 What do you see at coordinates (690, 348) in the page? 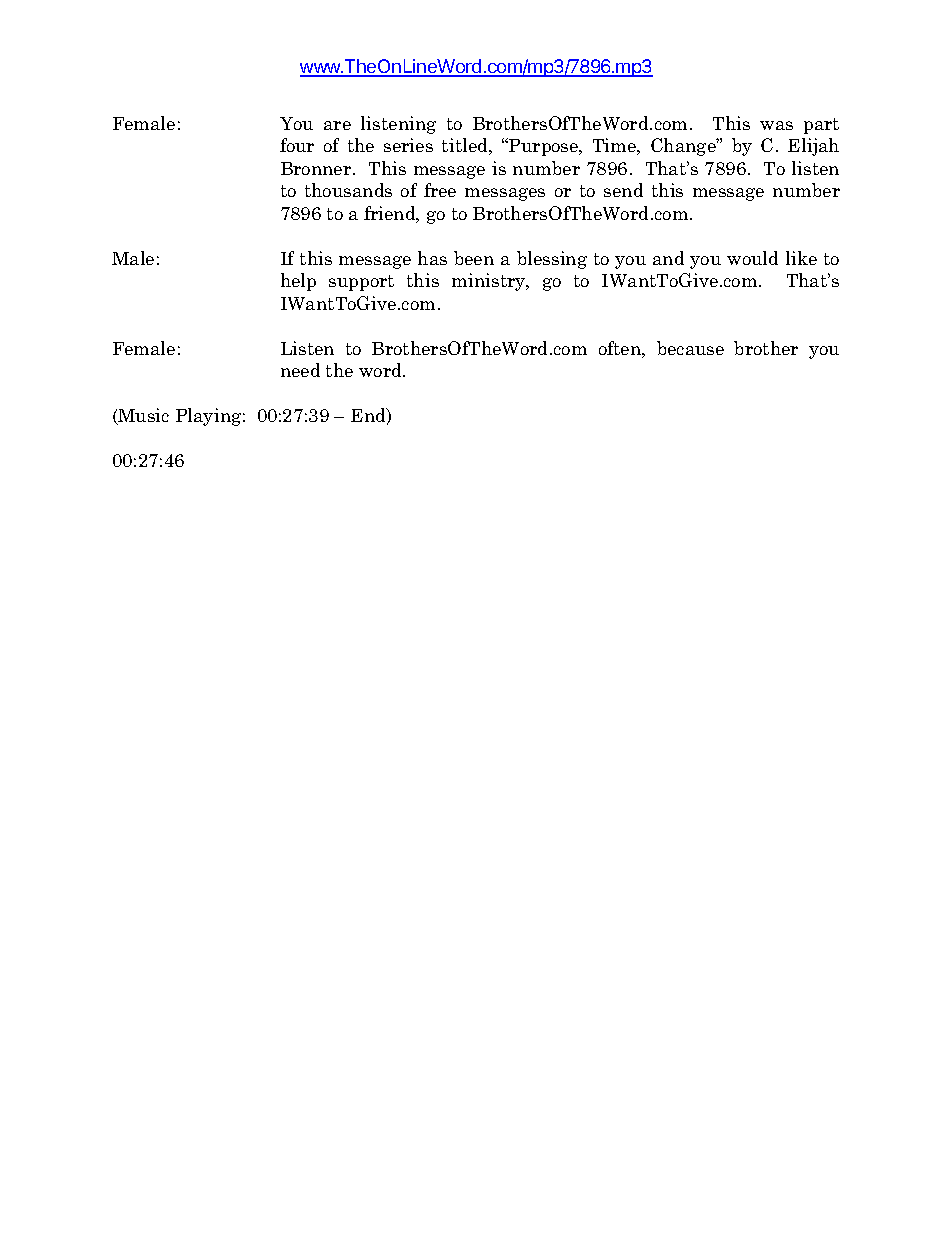
I see `because` at bounding box center [690, 348].
